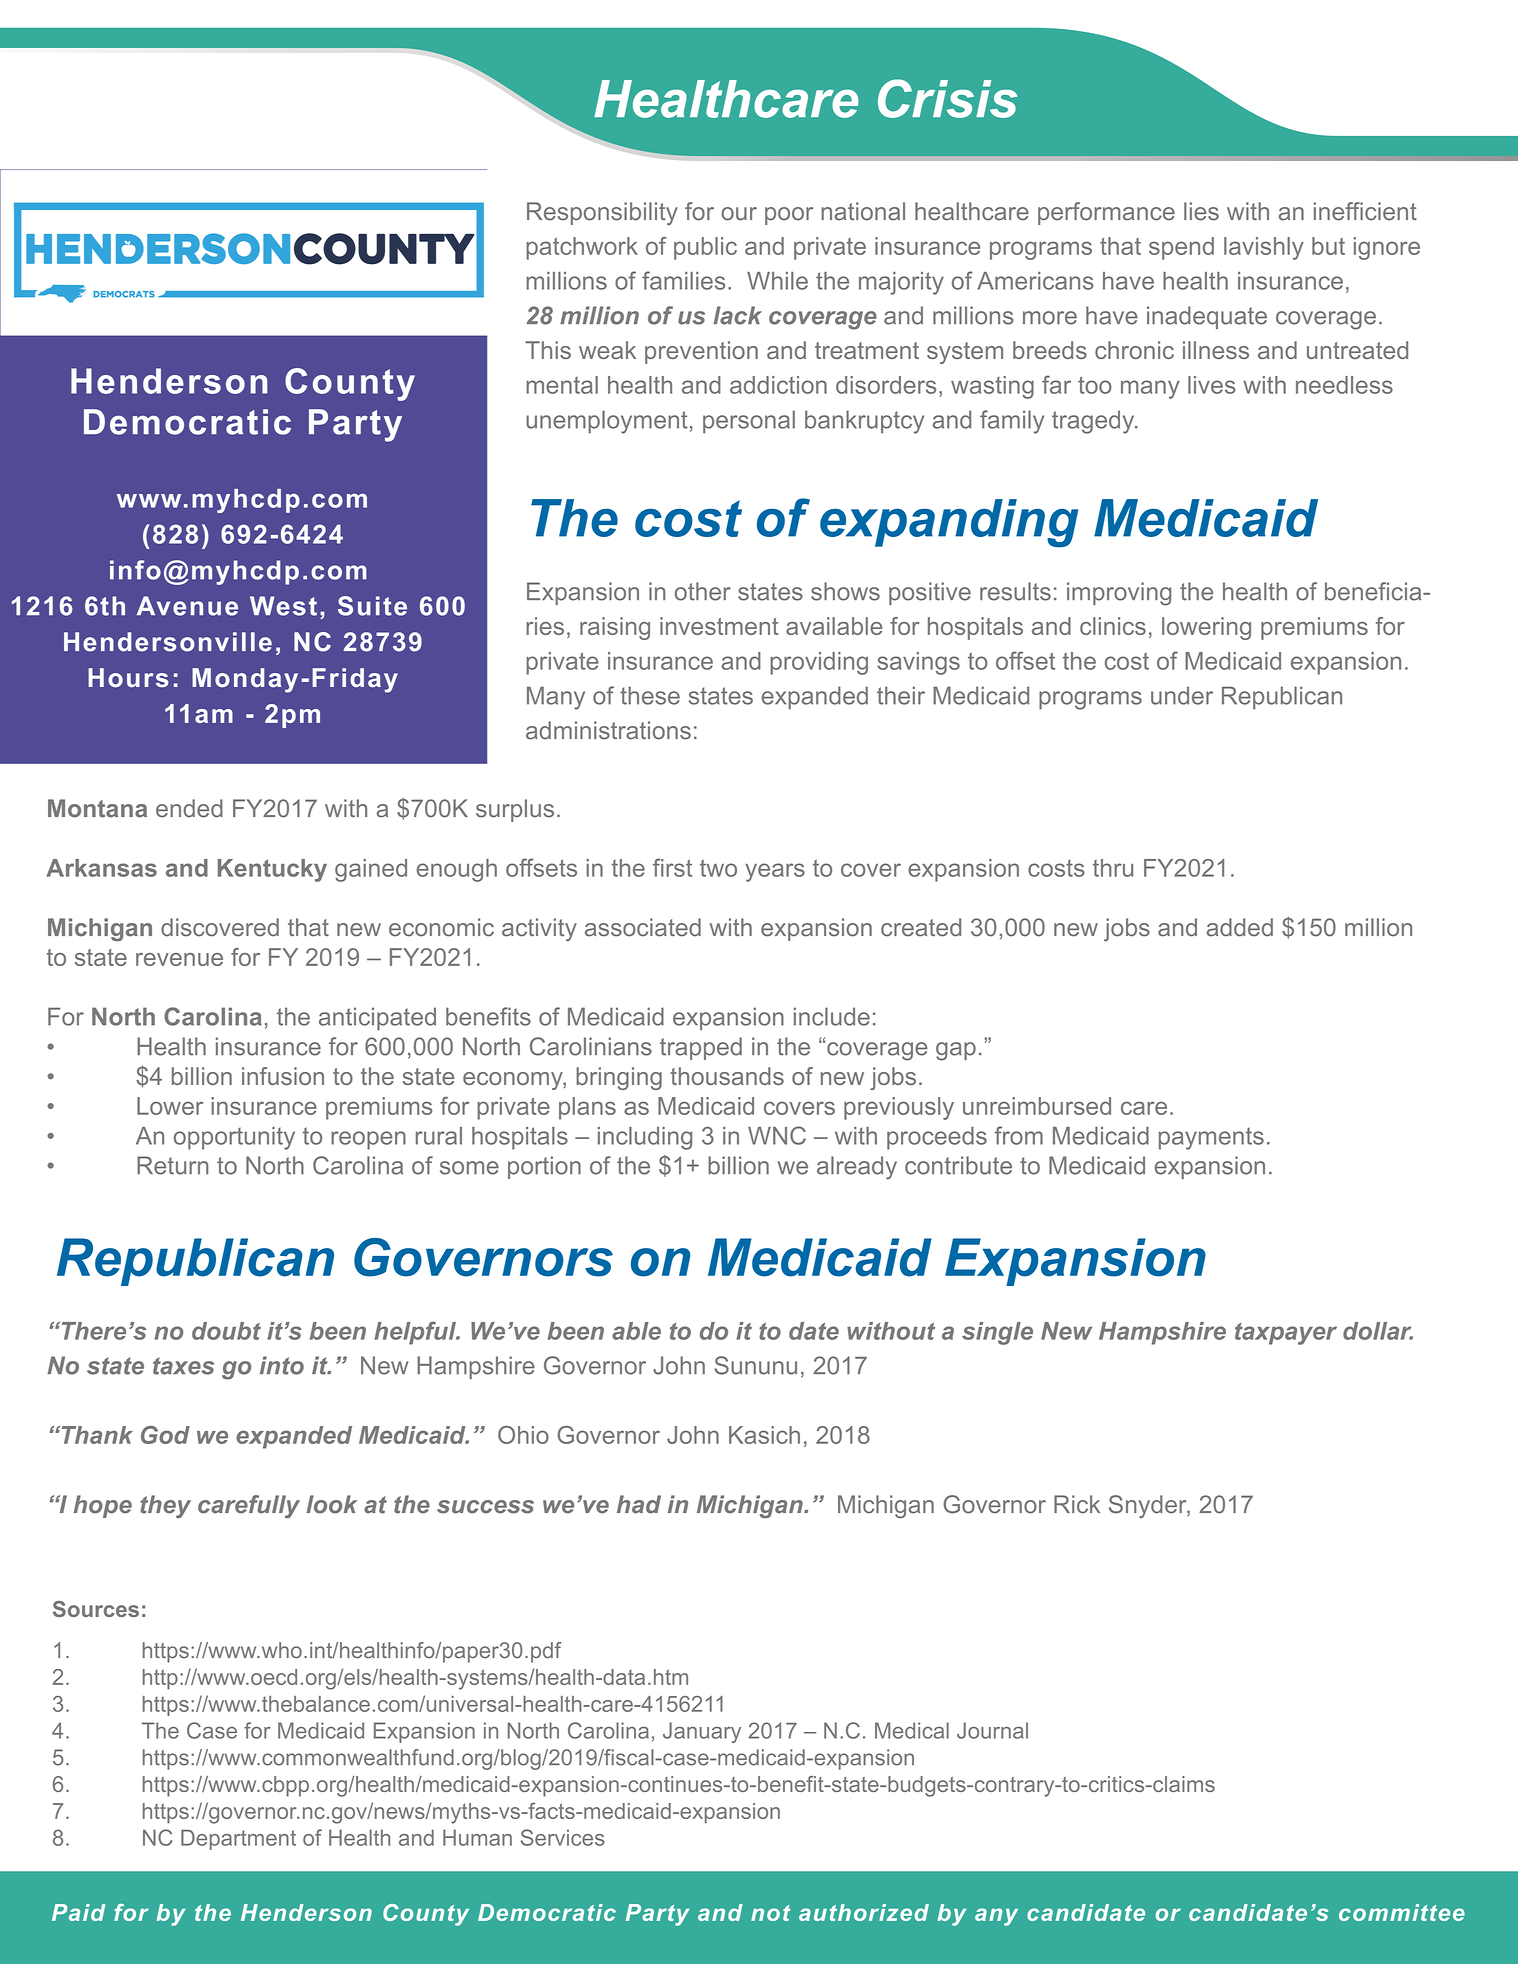 This page has height=1964, width=1518. I want to click on Kasich, so click(764, 1435).
